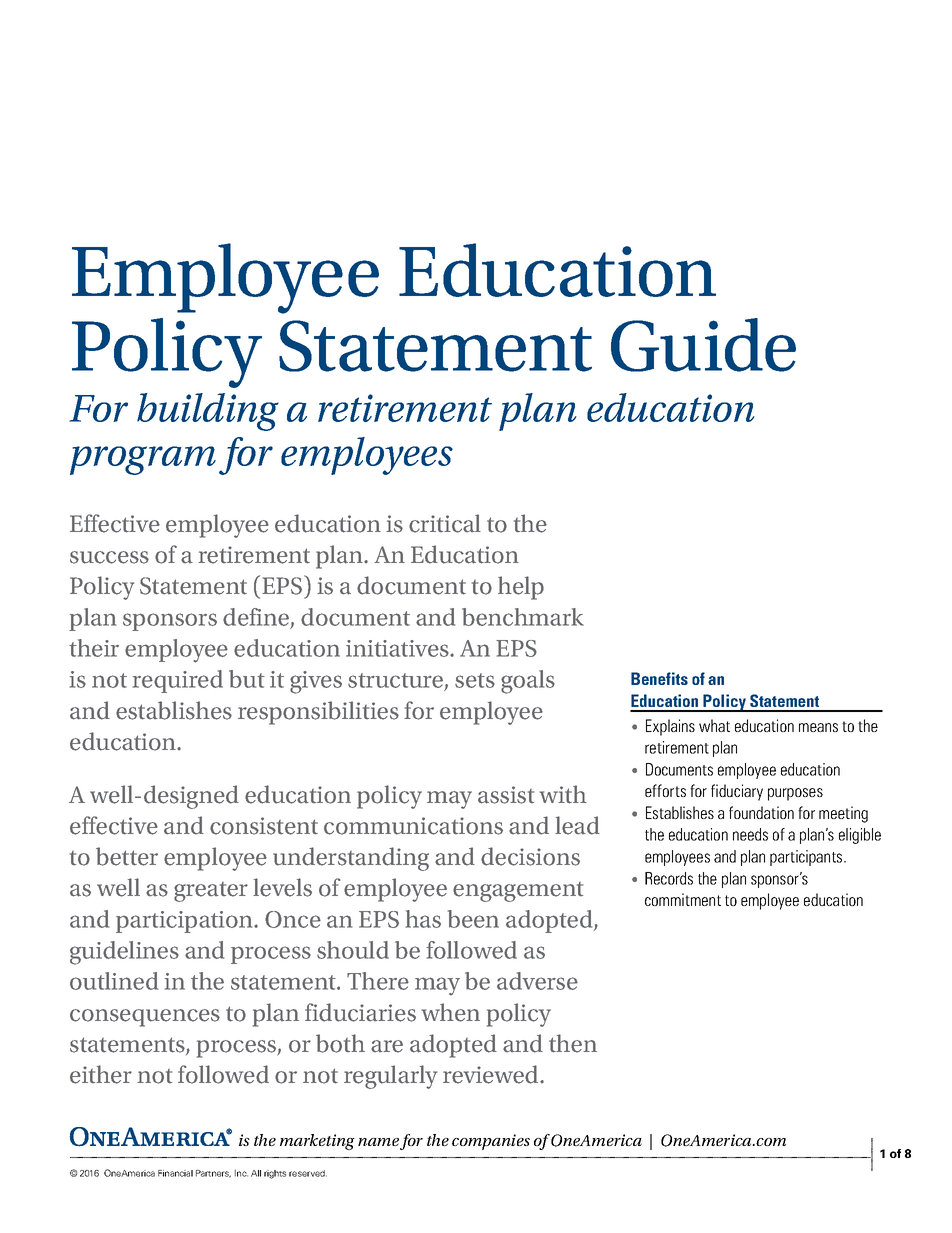 This screenshot has height=1233, width=952. I want to click on means, so click(818, 727).
